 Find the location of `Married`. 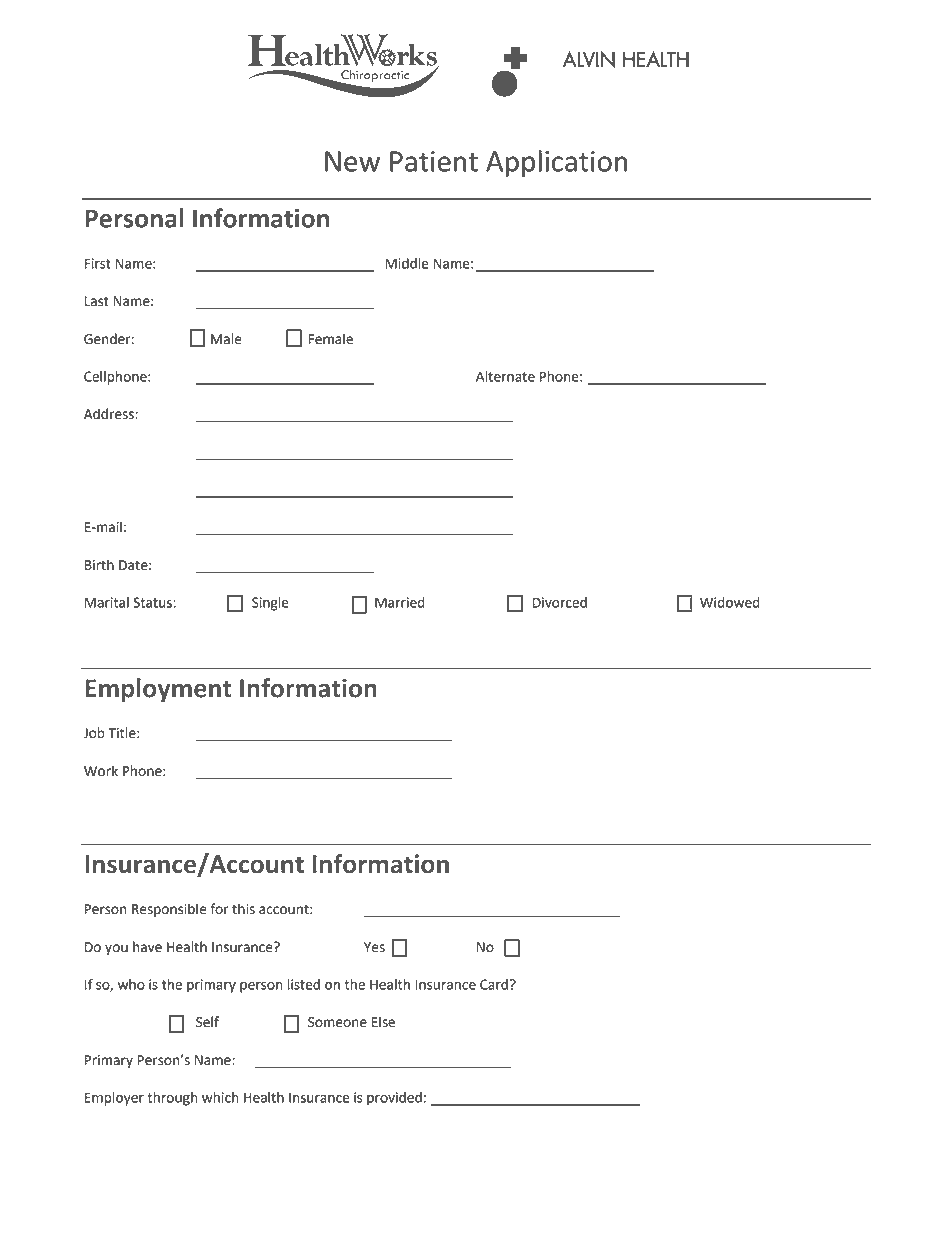

Married is located at coordinates (400, 602).
